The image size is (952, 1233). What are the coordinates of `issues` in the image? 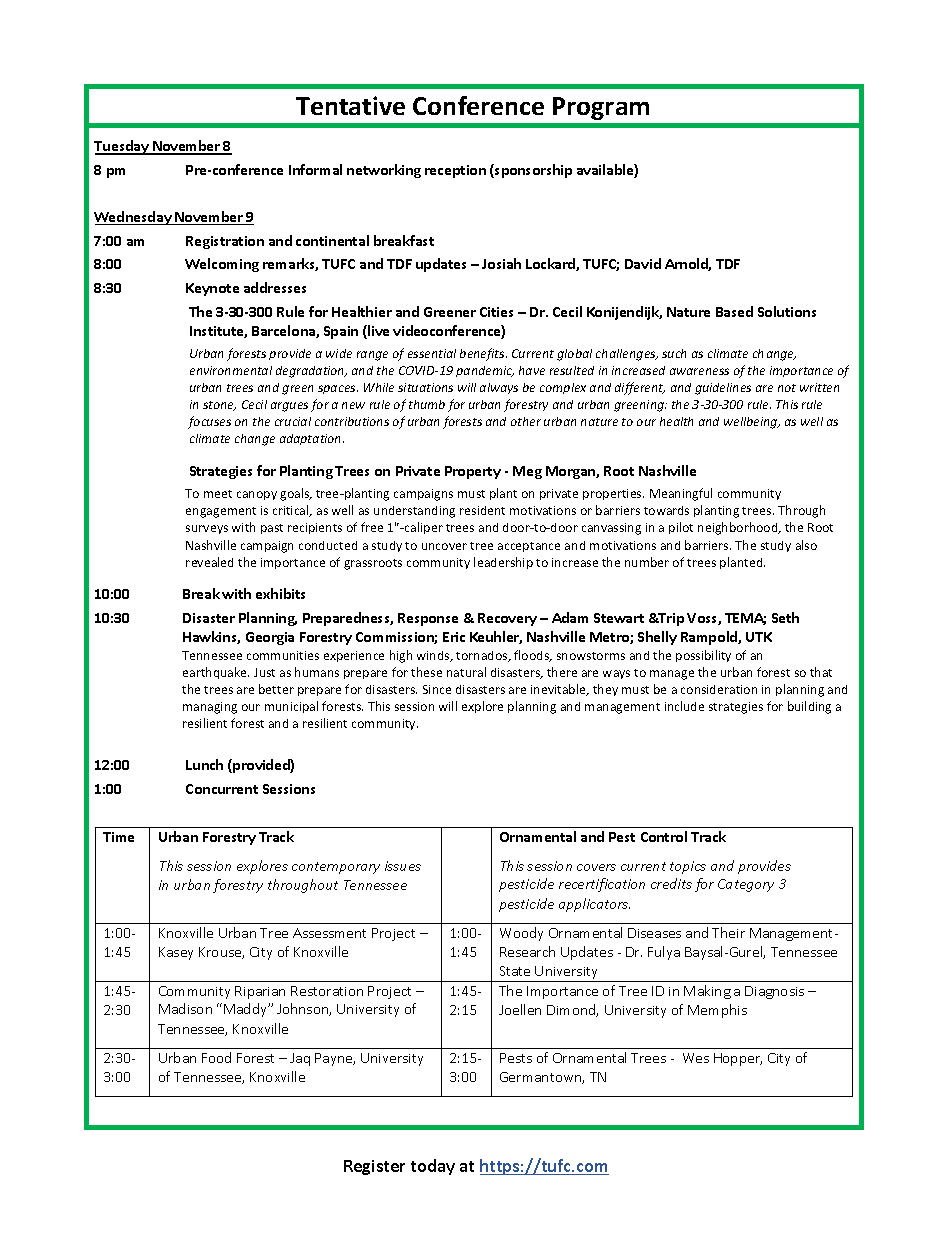 It's located at (403, 866).
